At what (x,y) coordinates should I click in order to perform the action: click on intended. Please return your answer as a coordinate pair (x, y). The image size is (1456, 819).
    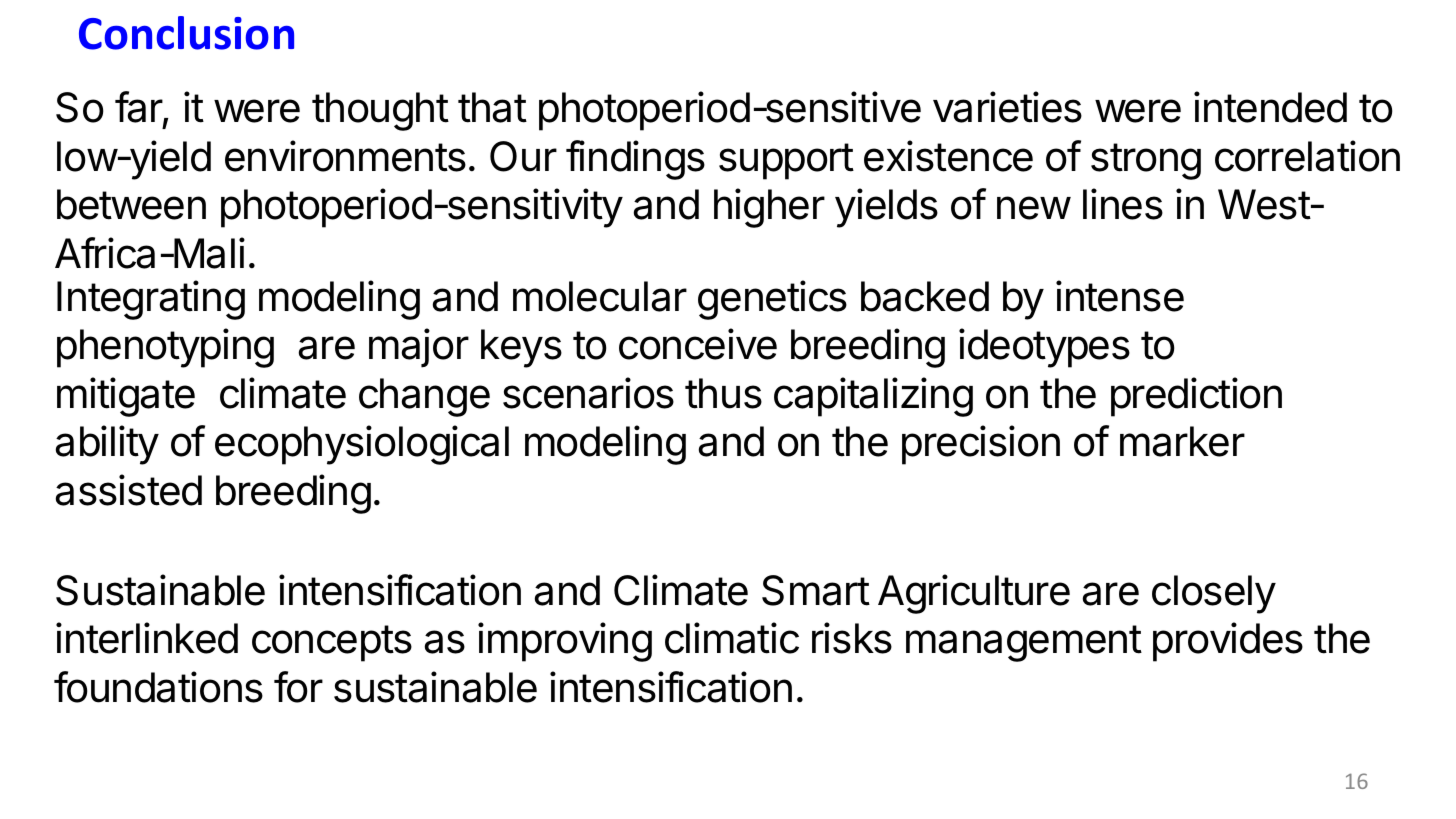
    Looking at the image, I should click on (1270, 107).
